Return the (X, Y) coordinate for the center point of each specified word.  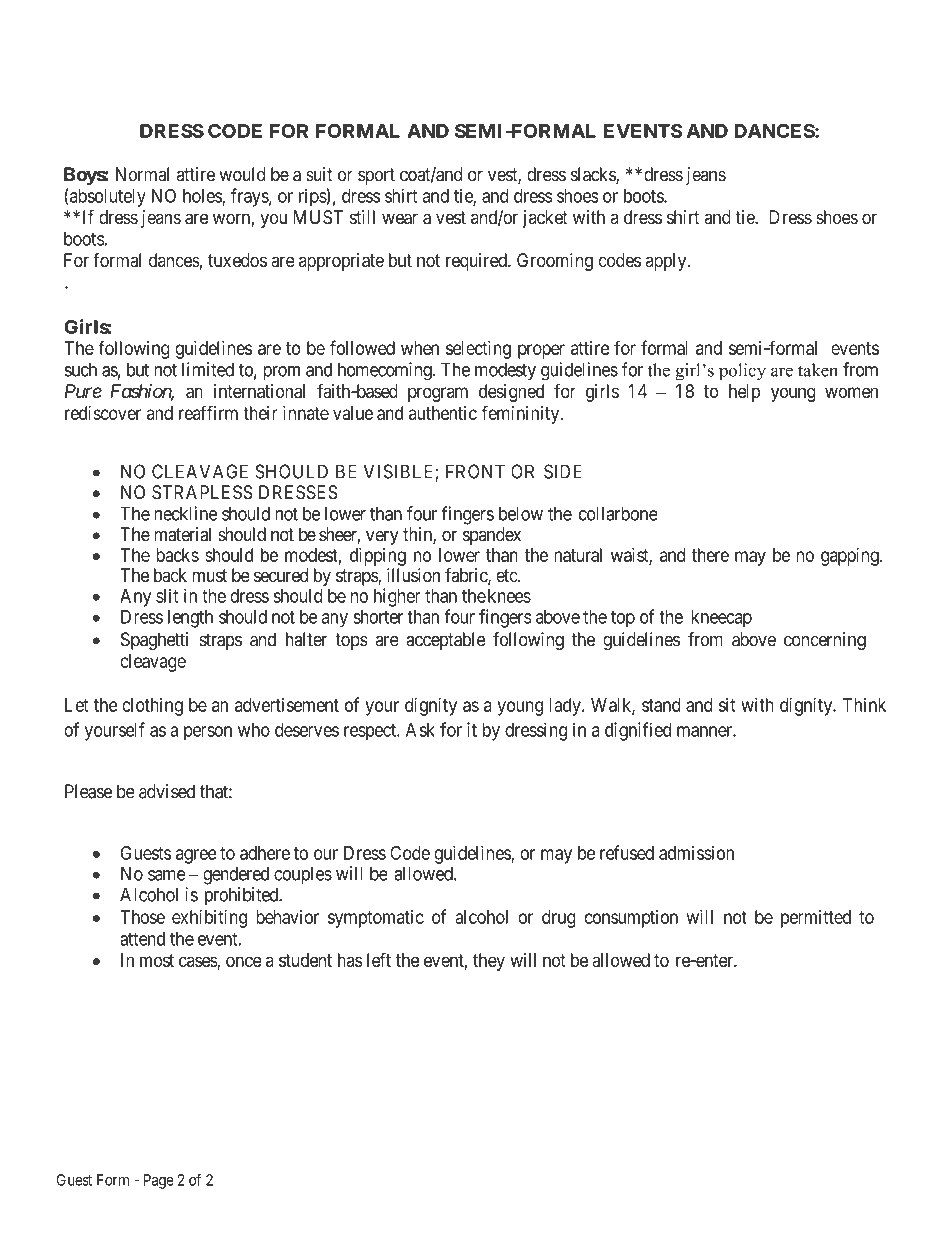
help (744, 393)
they (489, 962)
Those (142, 917)
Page (159, 1181)
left (379, 959)
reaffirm (208, 412)
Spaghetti (154, 641)
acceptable (445, 641)
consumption (631, 919)
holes (203, 197)
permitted (816, 919)
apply (667, 262)
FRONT (475, 471)
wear (400, 219)
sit (727, 704)
